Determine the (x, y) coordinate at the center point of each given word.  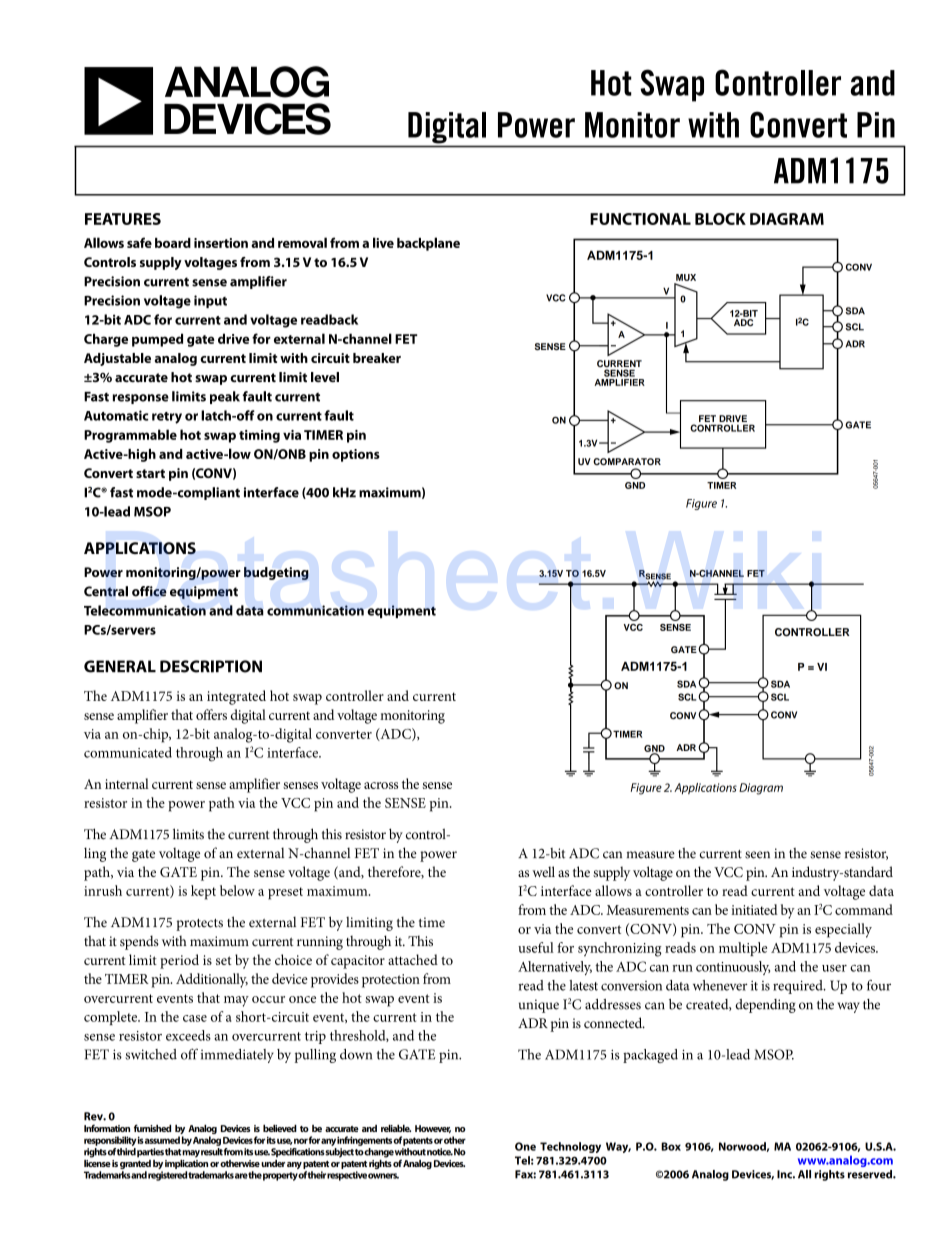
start (150, 473)
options (356, 455)
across (381, 785)
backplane (428, 244)
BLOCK (720, 219)
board (173, 243)
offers (211, 714)
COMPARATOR (627, 461)
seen (757, 855)
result (212, 1152)
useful (536, 947)
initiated (754, 909)
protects (199, 925)
